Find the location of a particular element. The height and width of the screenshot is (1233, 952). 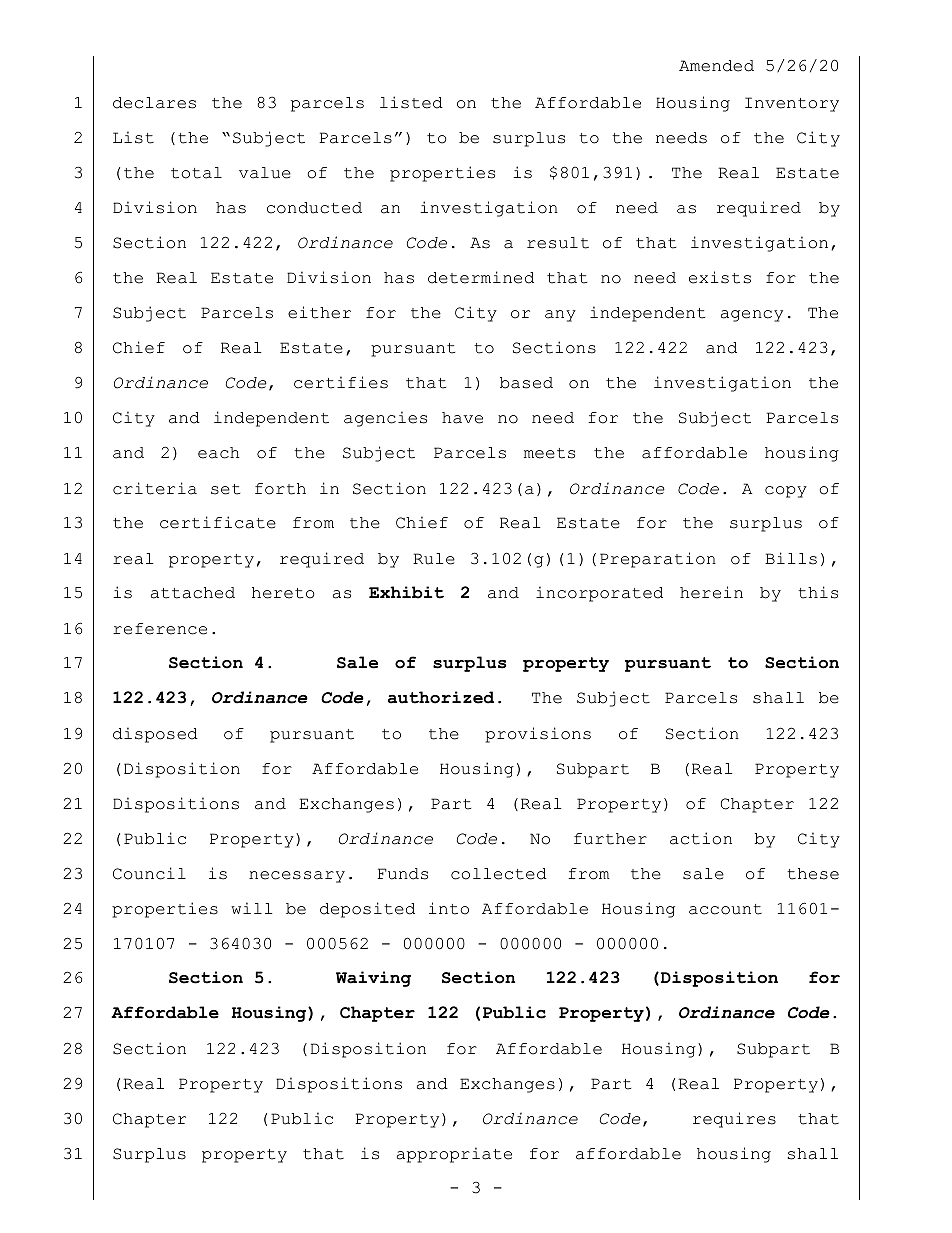

collected is located at coordinates (499, 874).
